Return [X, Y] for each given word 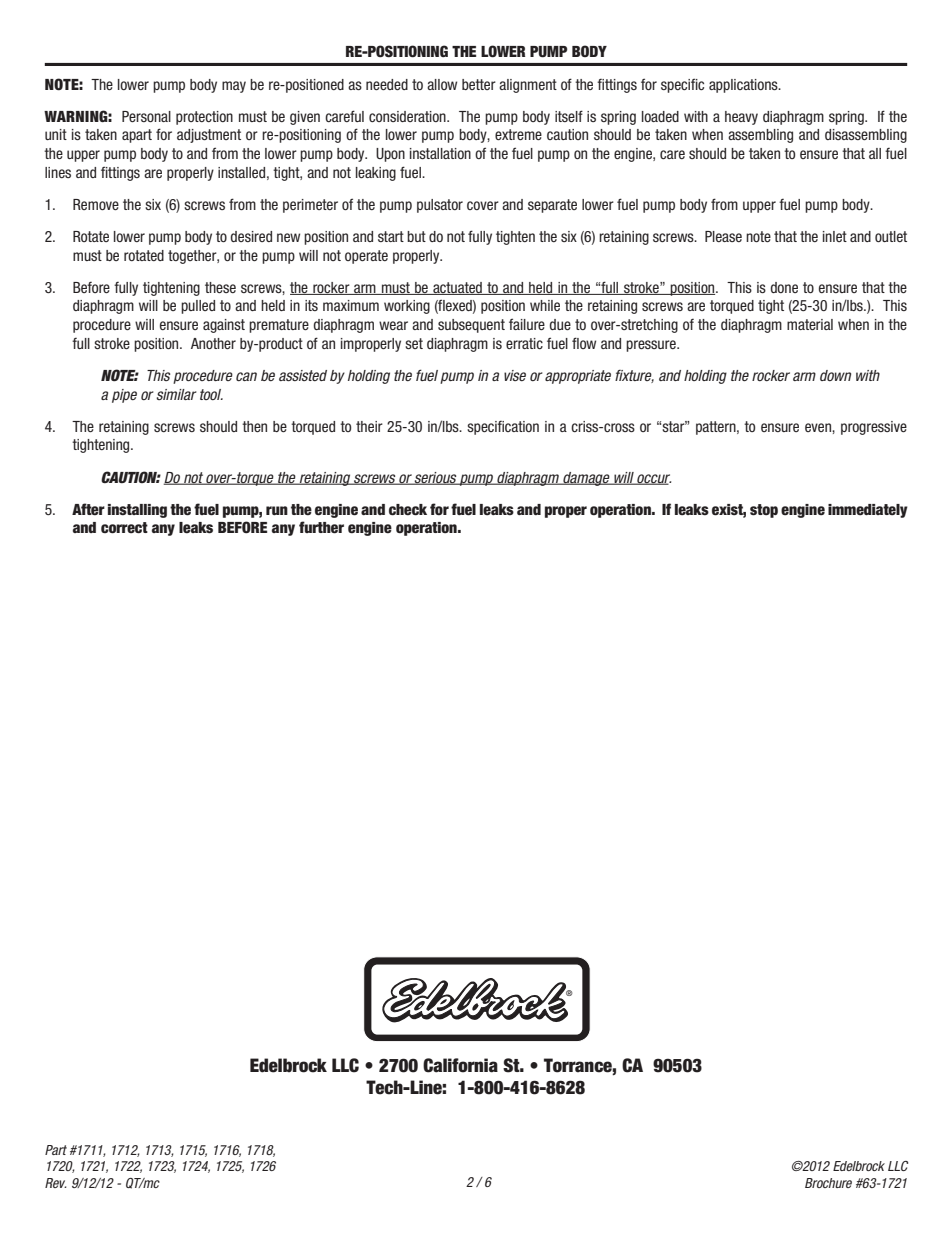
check [408, 510]
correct [124, 528]
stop [764, 511]
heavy [741, 118]
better [479, 84]
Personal [146, 116]
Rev [56, 1183]
